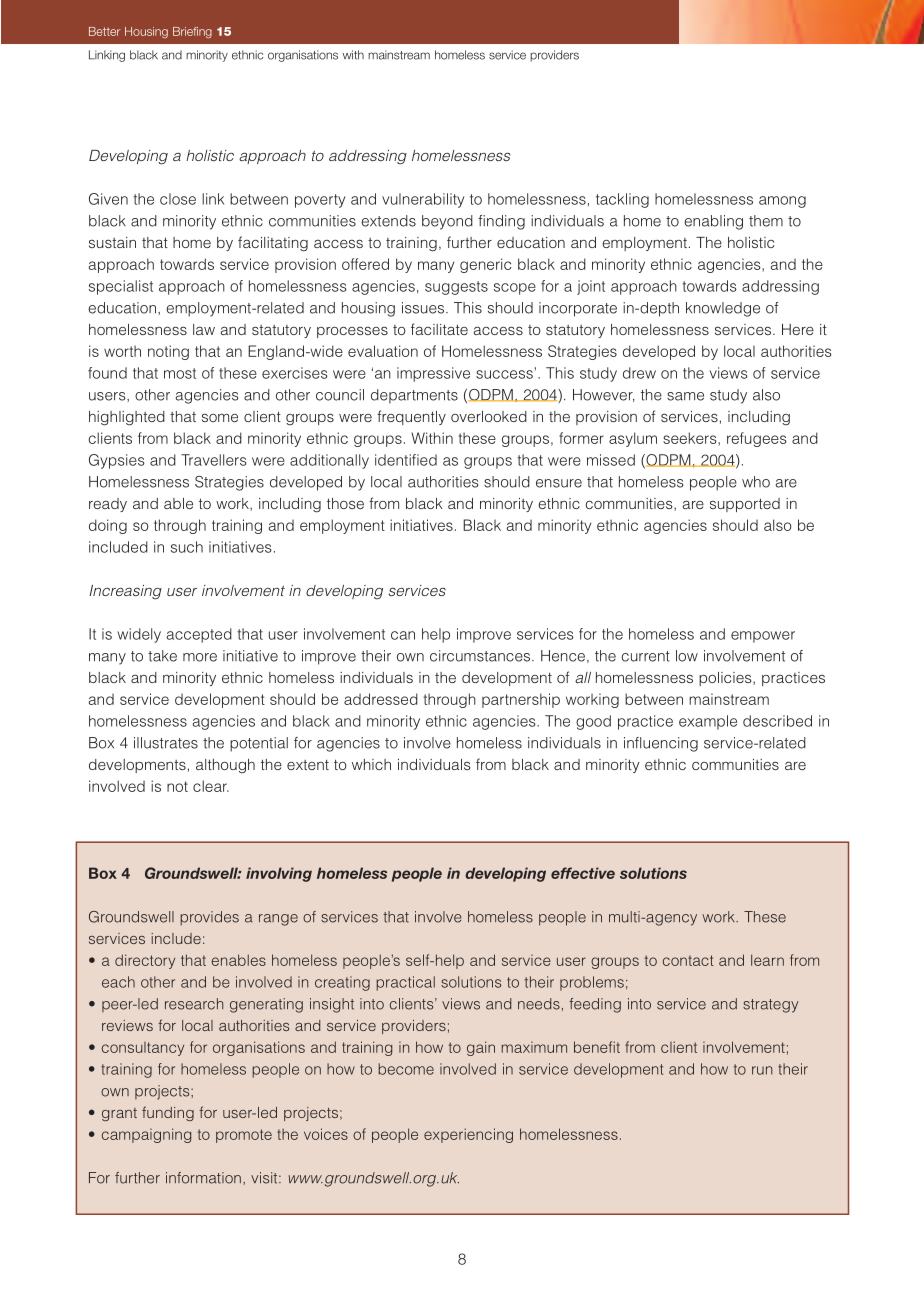 Image resolution: width=924 pixels, height=1308 pixels. Describe the element at coordinates (220, 417) in the page. I see `some` at that location.
